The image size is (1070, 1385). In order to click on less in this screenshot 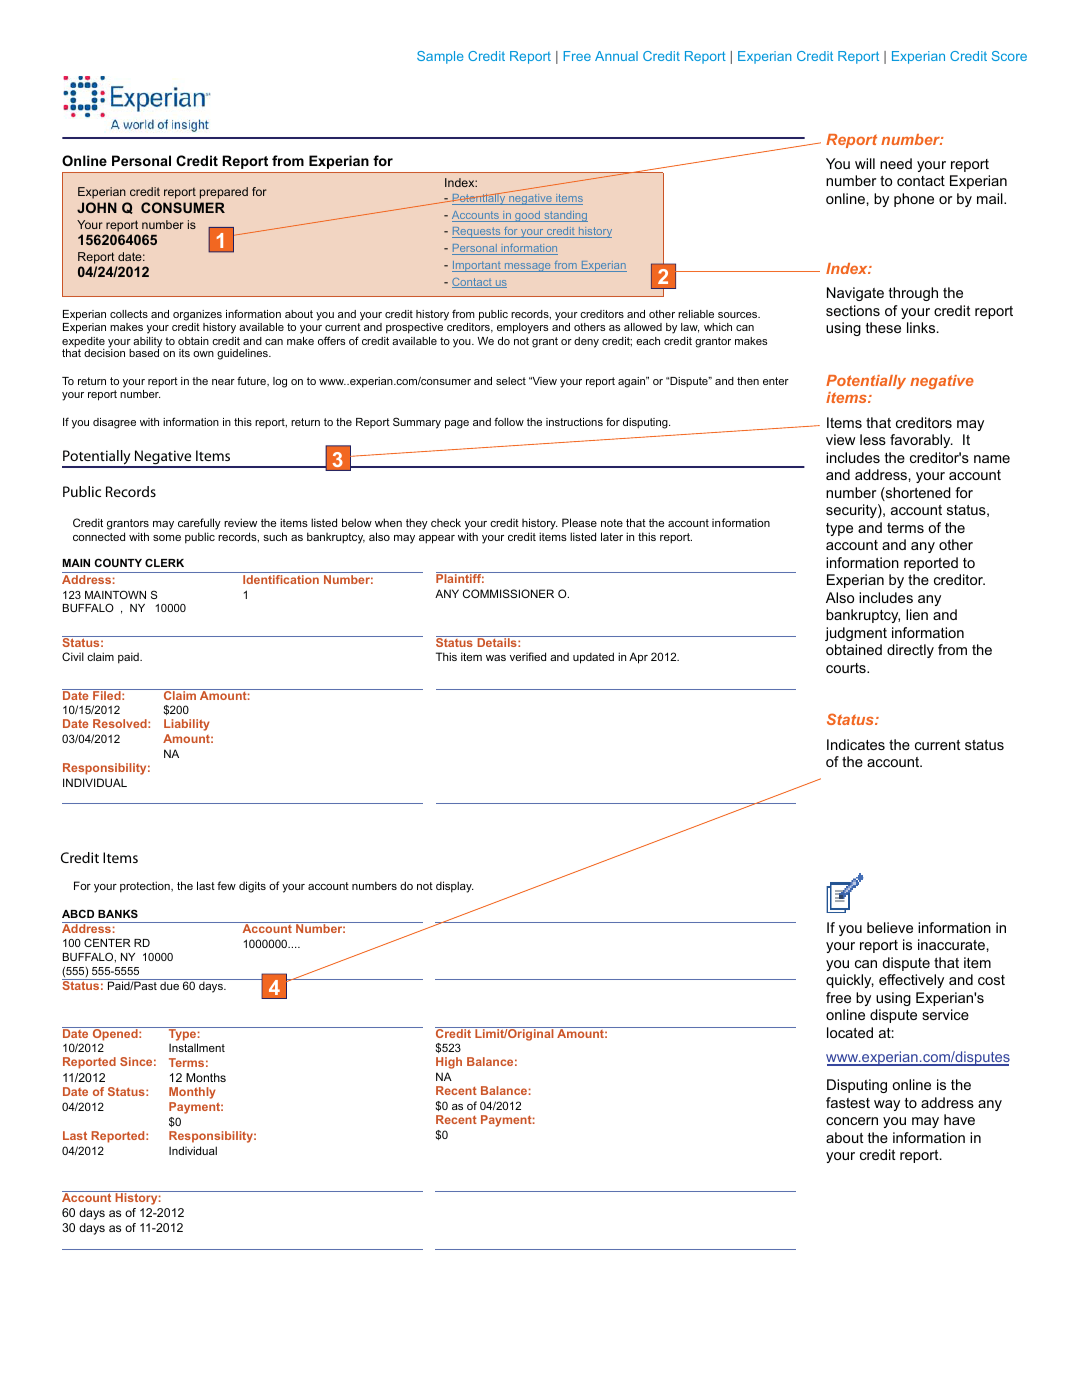, I will do `click(873, 439)`.
